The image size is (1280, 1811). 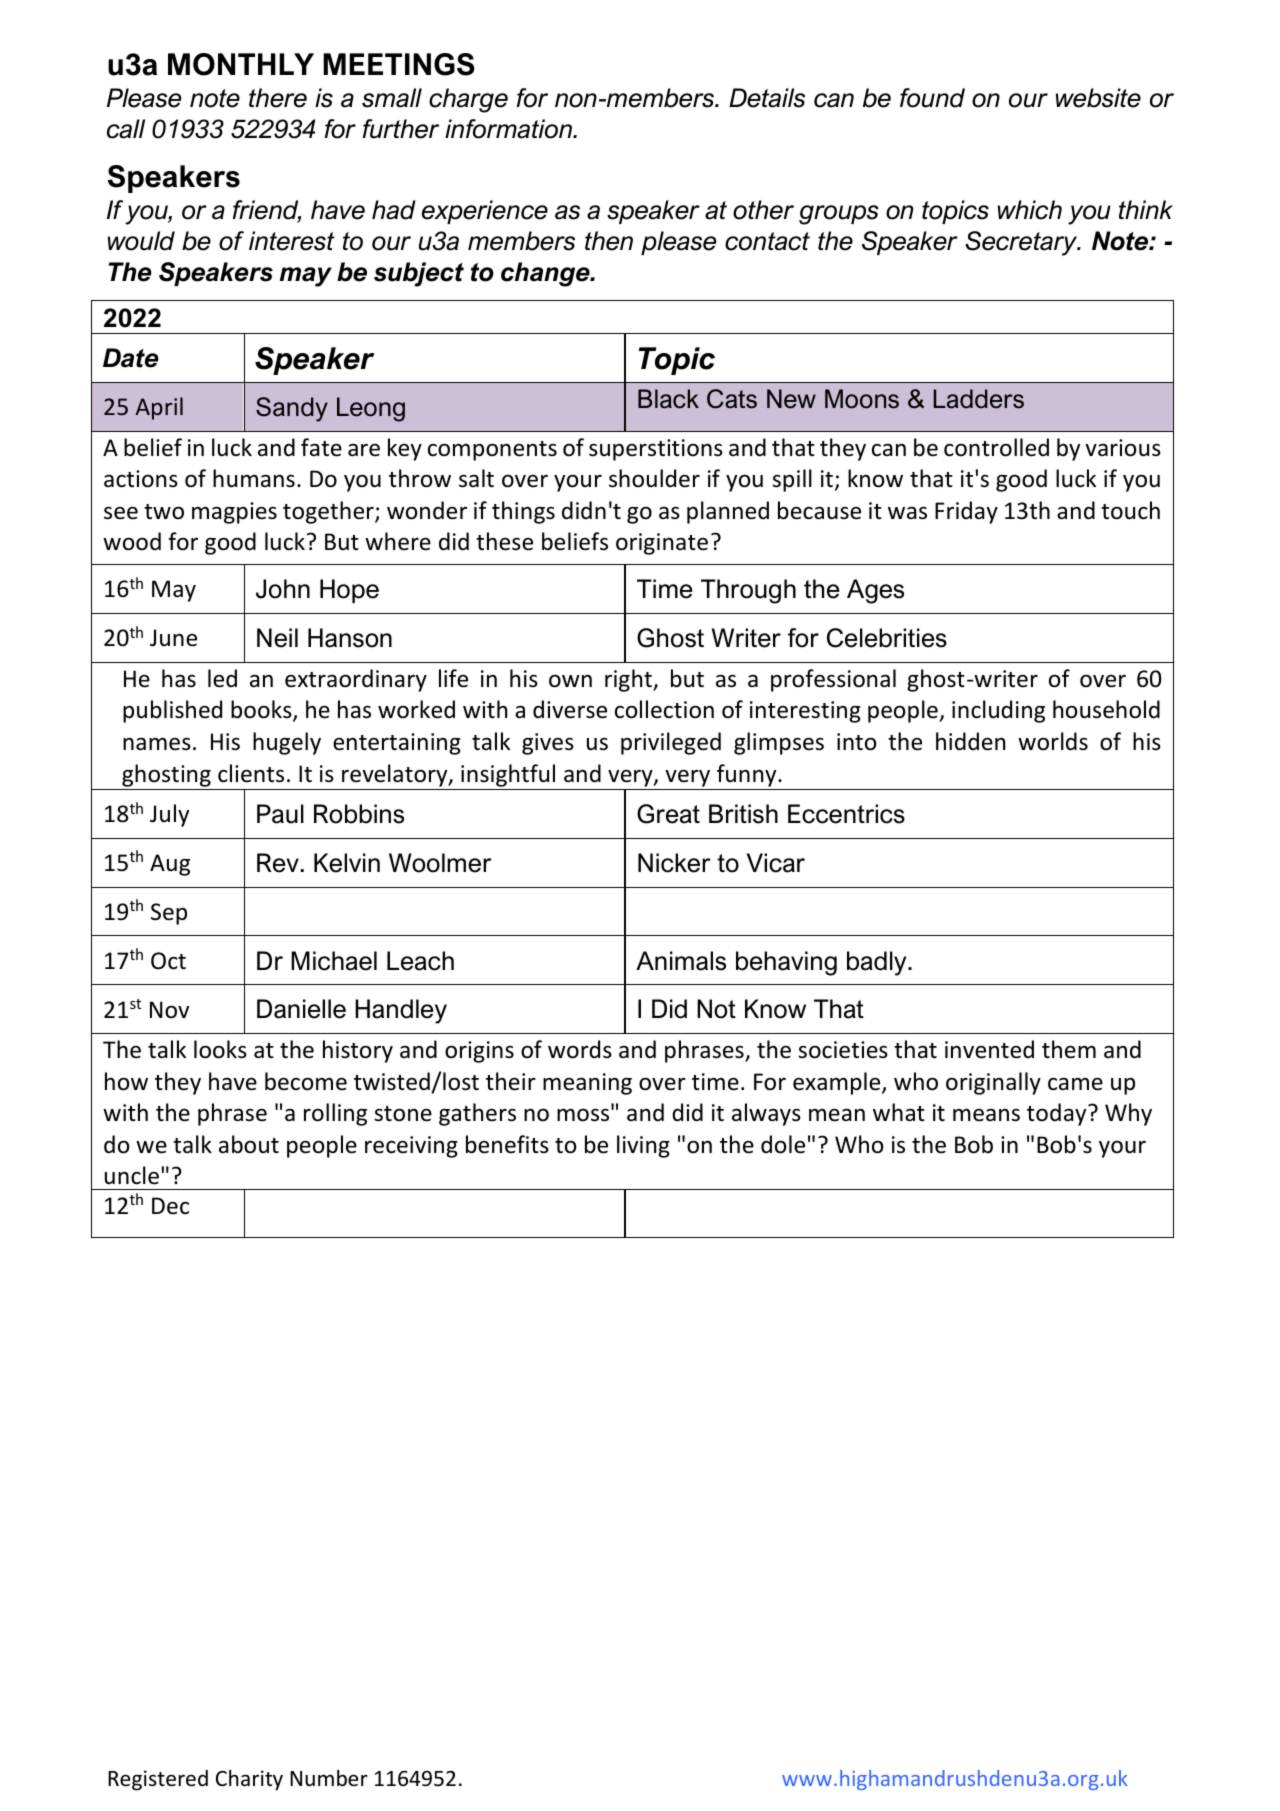 What do you see at coordinates (249, 1780) in the page?
I see `Charity` at bounding box center [249, 1780].
